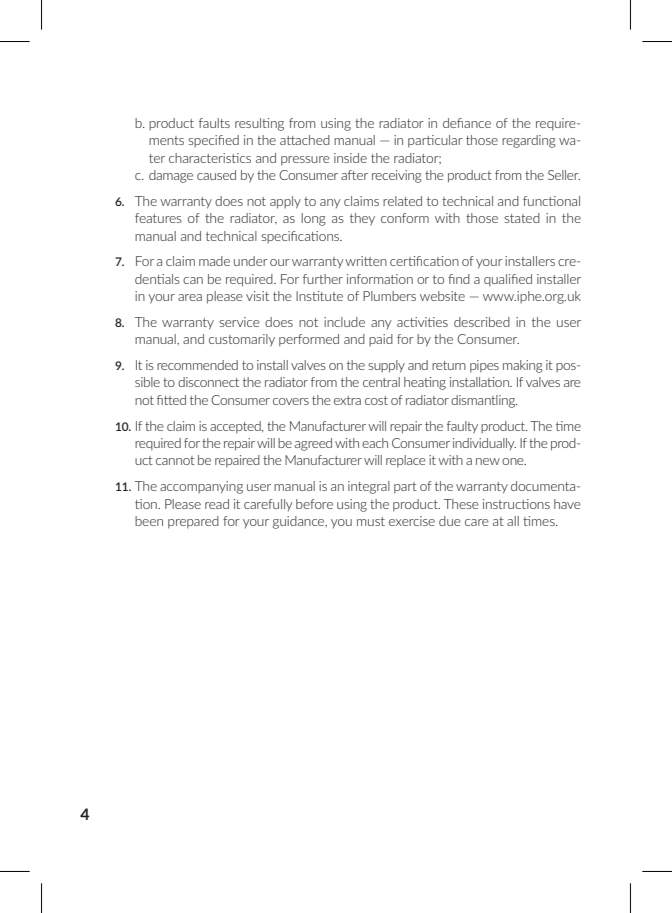 The image size is (672, 913). What do you see at coordinates (381, 382) in the document?
I see `central` at bounding box center [381, 382].
